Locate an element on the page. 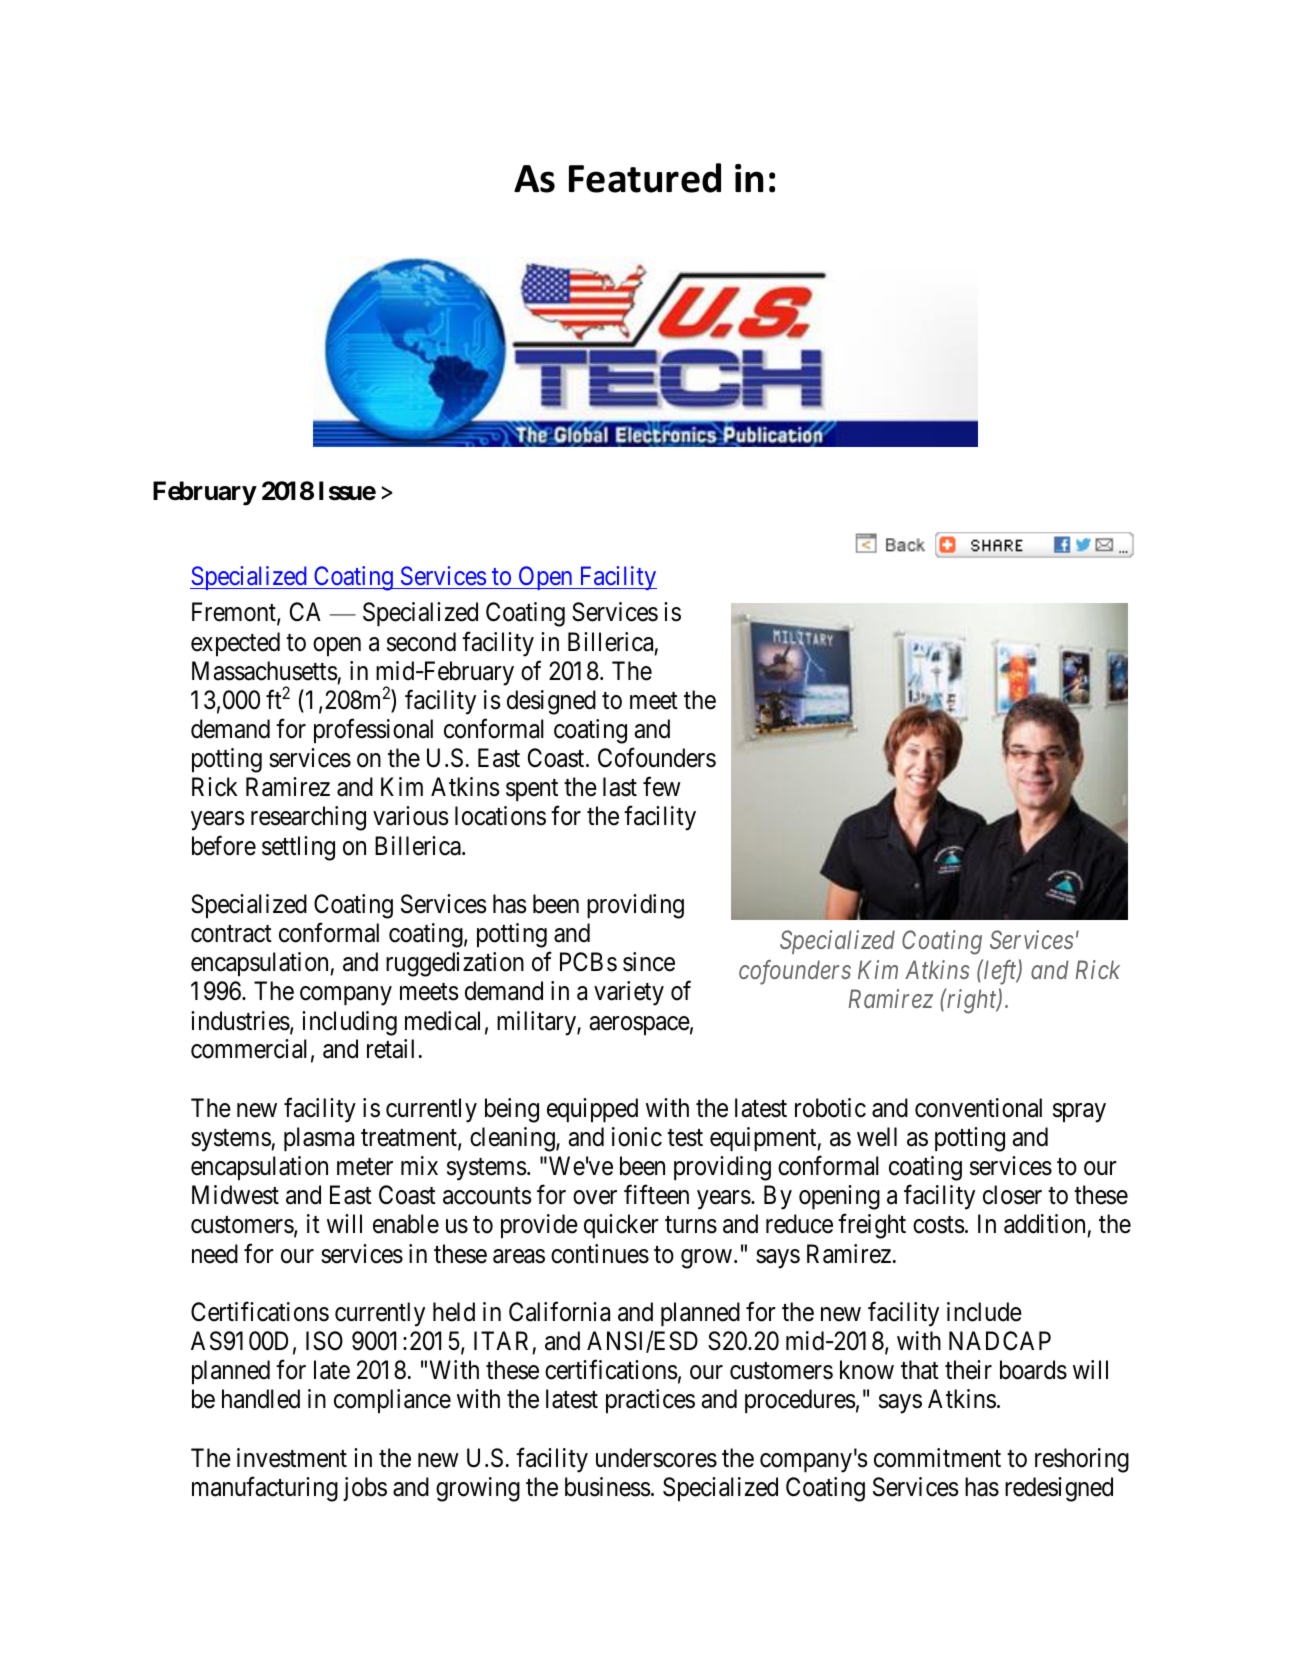 This document has width=1292, height=1673. plasma is located at coordinates (319, 1139).
